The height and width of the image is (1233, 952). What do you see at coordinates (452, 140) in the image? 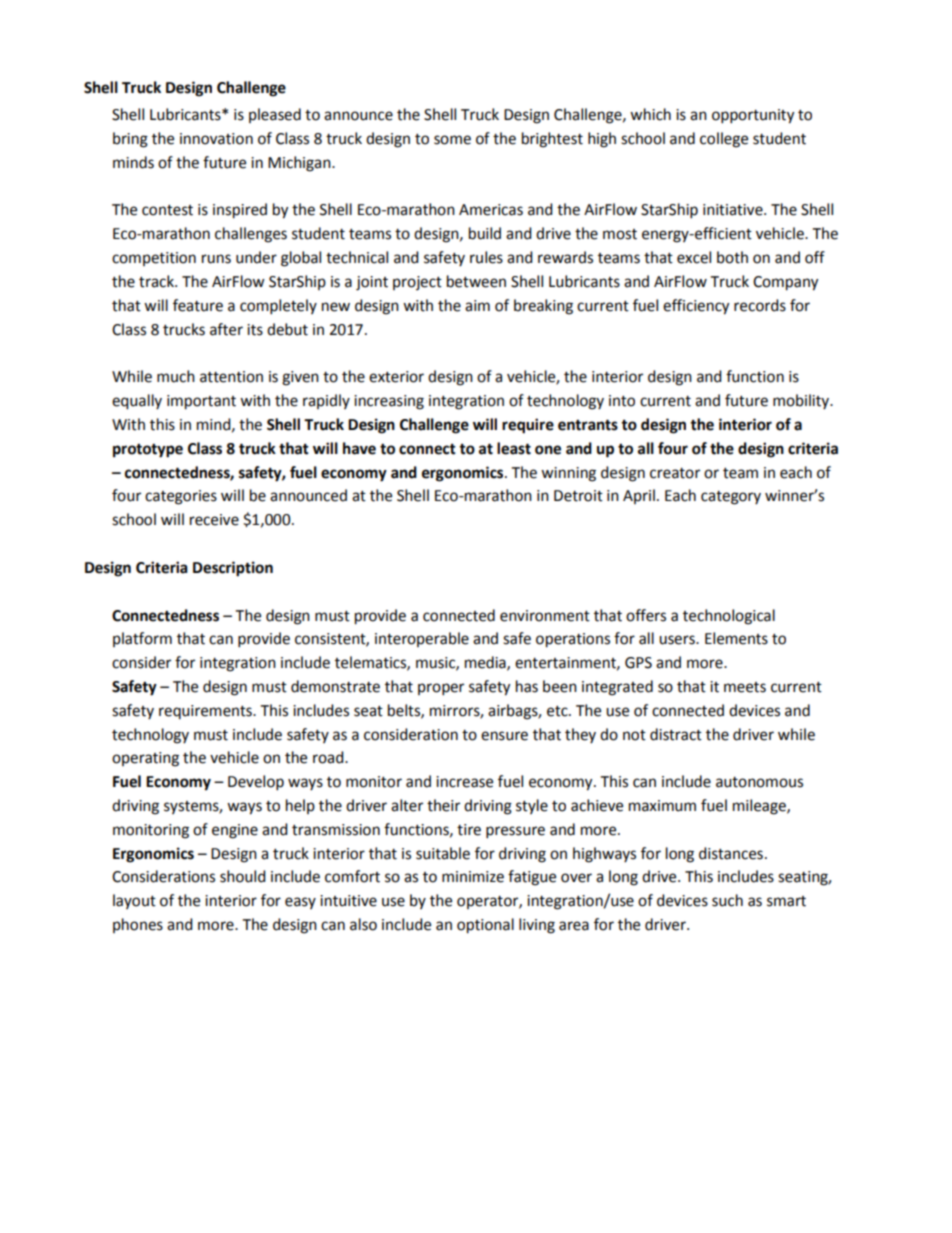
I see `some` at bounding box center [452, 140].
